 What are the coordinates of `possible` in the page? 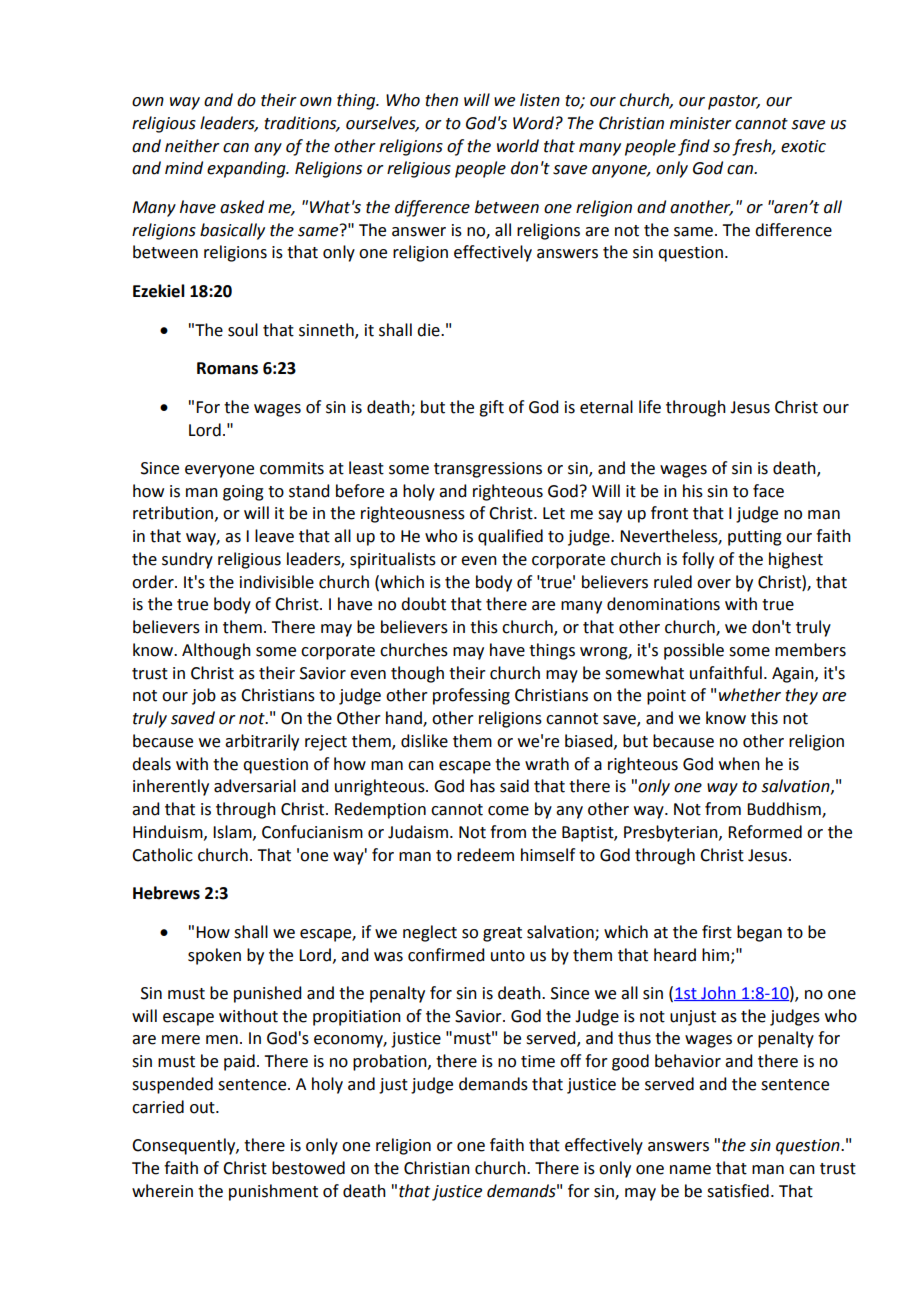 It's located at (694, 651).
